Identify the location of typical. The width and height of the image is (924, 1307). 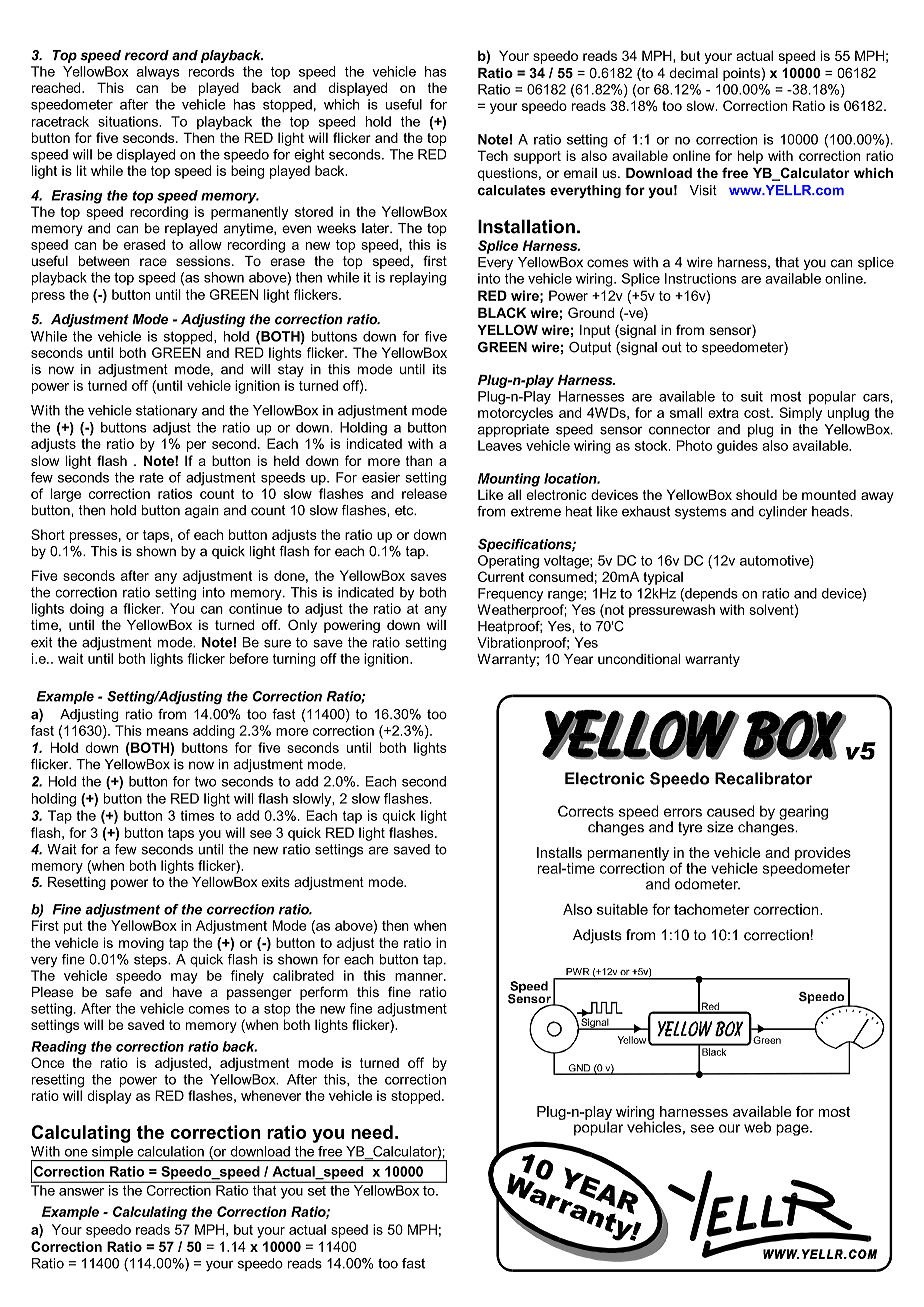
(663, 578).
